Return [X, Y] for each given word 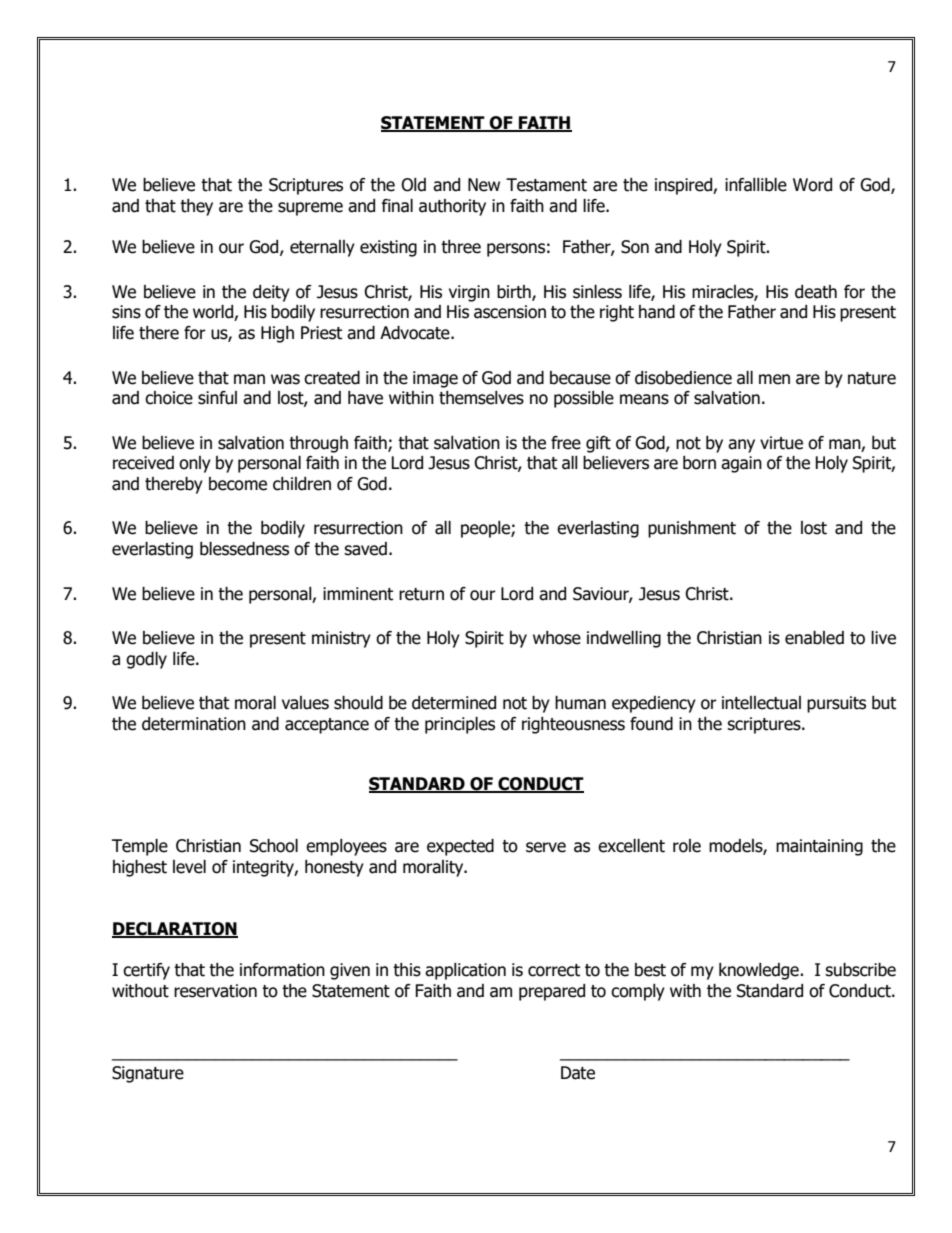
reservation [215, 991]
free [566, 443]
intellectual [761, 703]
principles [460, 725]
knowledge [760, 971]
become [238, 484]
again [741, 464]
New [484, 185]
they [196, 207]
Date [578, 1073]
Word [812, 185]
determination [194, 724]
